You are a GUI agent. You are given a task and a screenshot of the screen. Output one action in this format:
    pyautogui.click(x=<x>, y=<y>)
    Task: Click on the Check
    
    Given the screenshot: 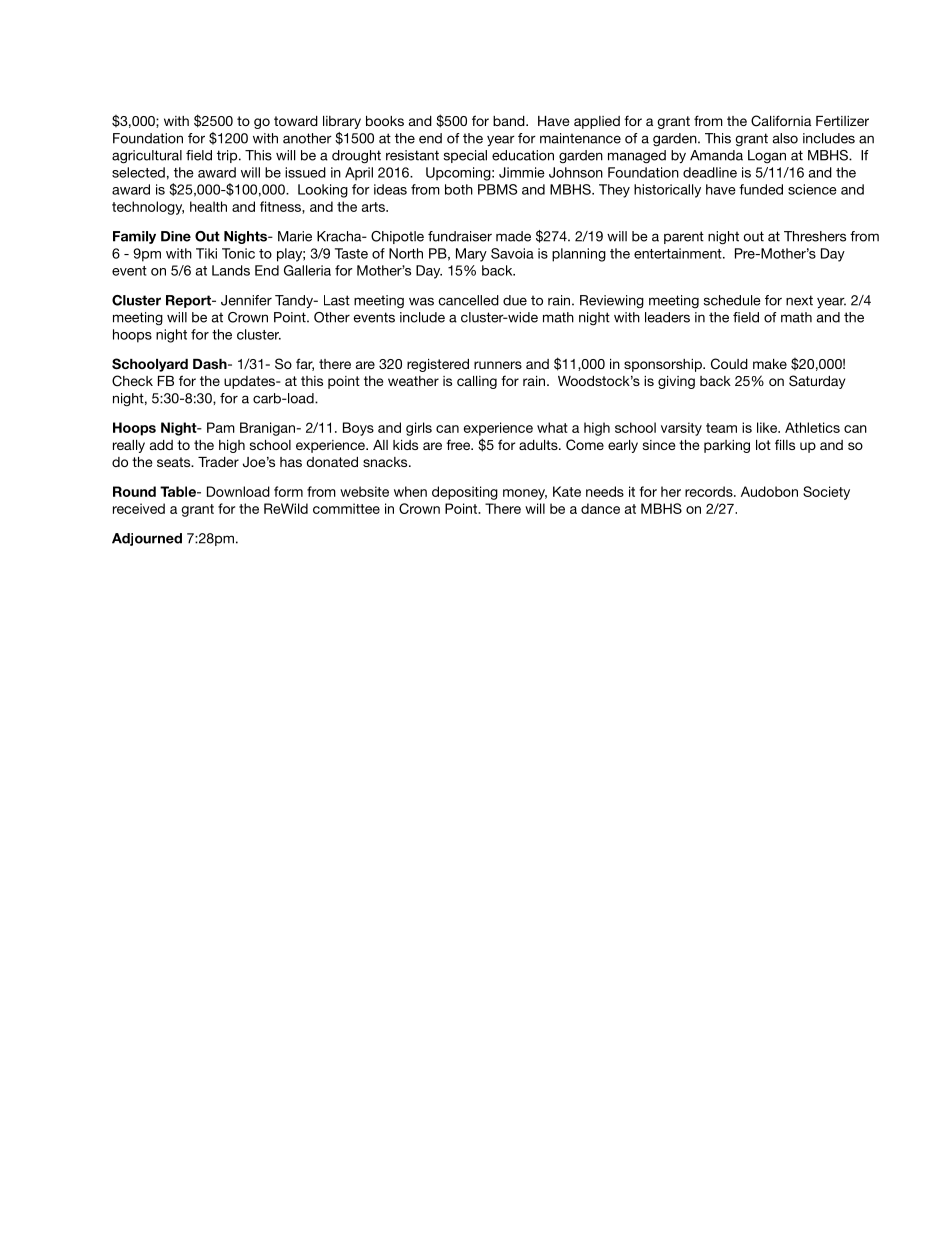 What is the action you would take?
    pyautogui.click(x=132, y=381)
